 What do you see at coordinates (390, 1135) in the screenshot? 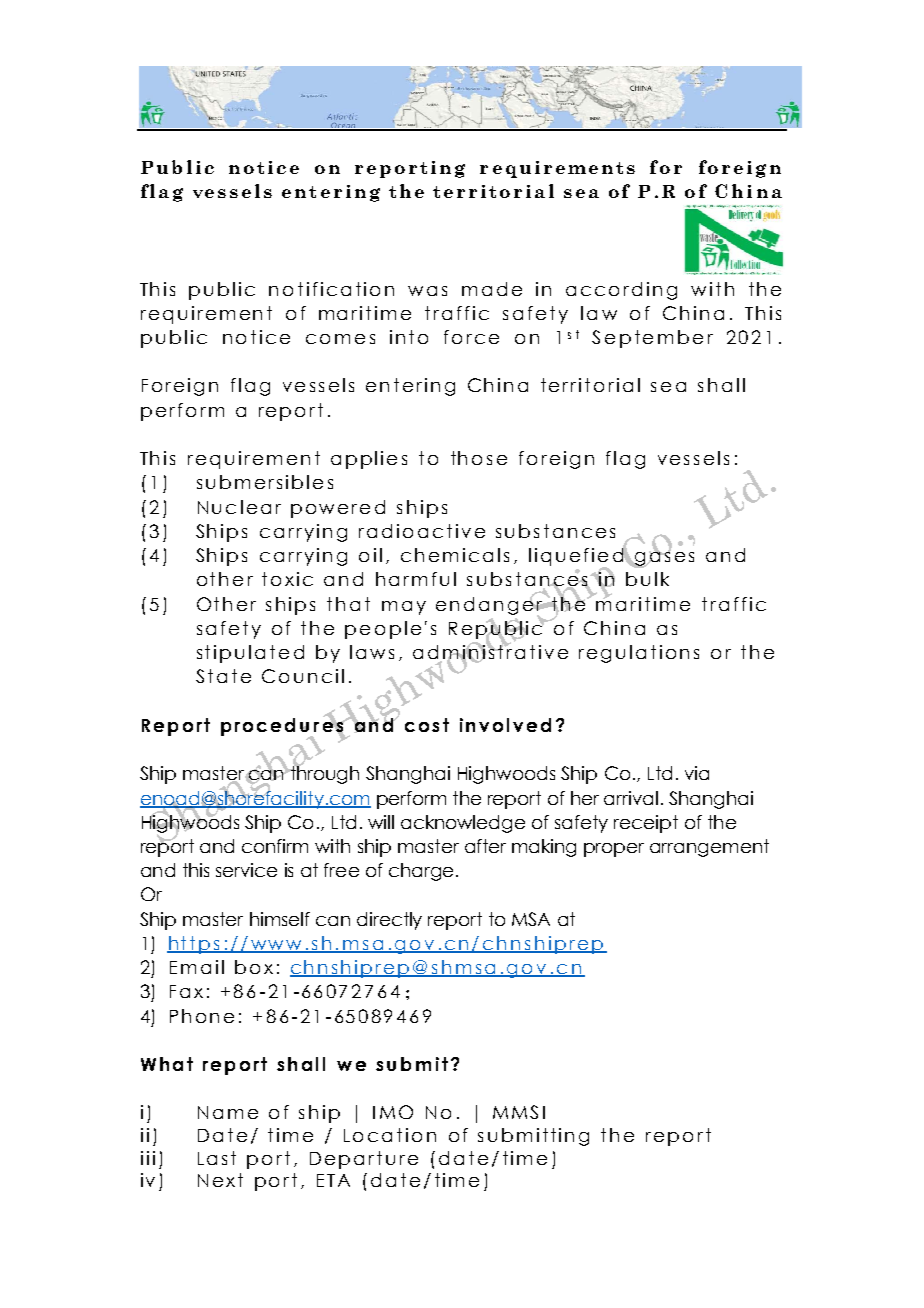
I see `Location` at bounding box center [390, 1135].
